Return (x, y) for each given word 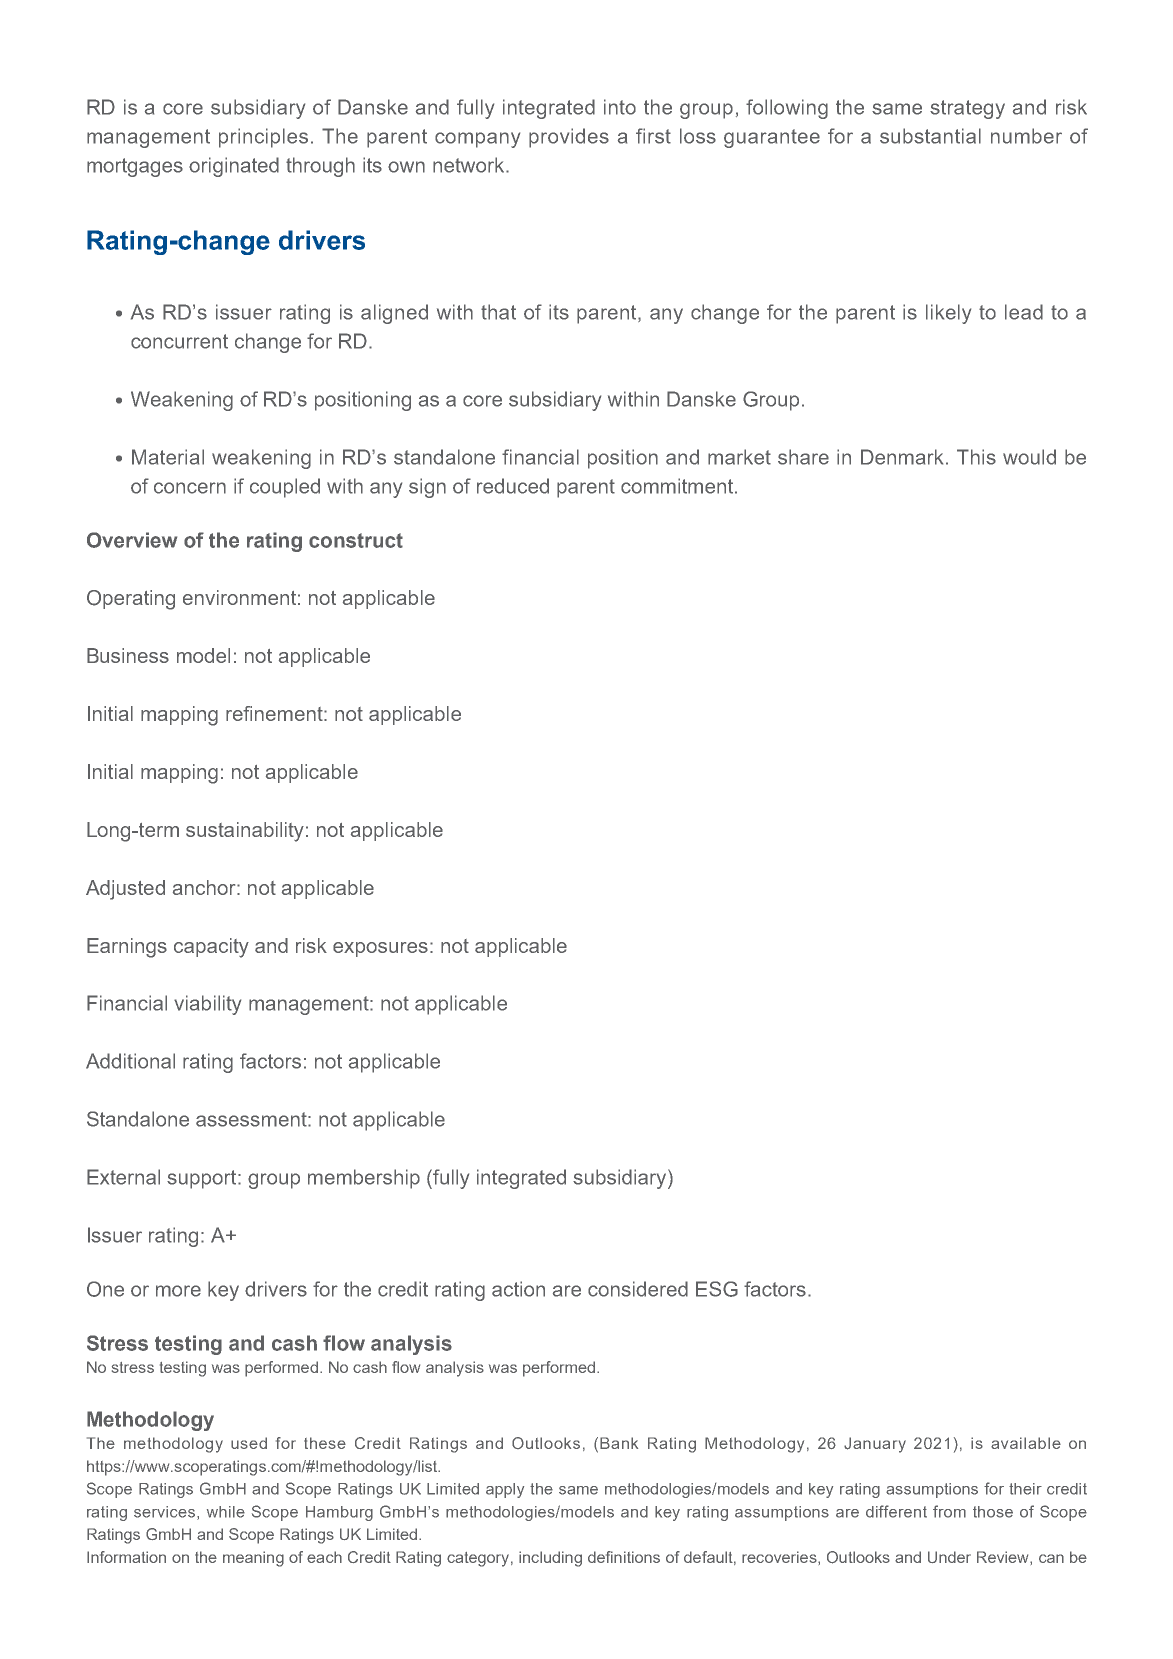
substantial (930, 136)
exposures (380, 949)
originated (234, 167)
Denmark (904, 457)
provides (569, 138)
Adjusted (125, 890)
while (226, 1512)
